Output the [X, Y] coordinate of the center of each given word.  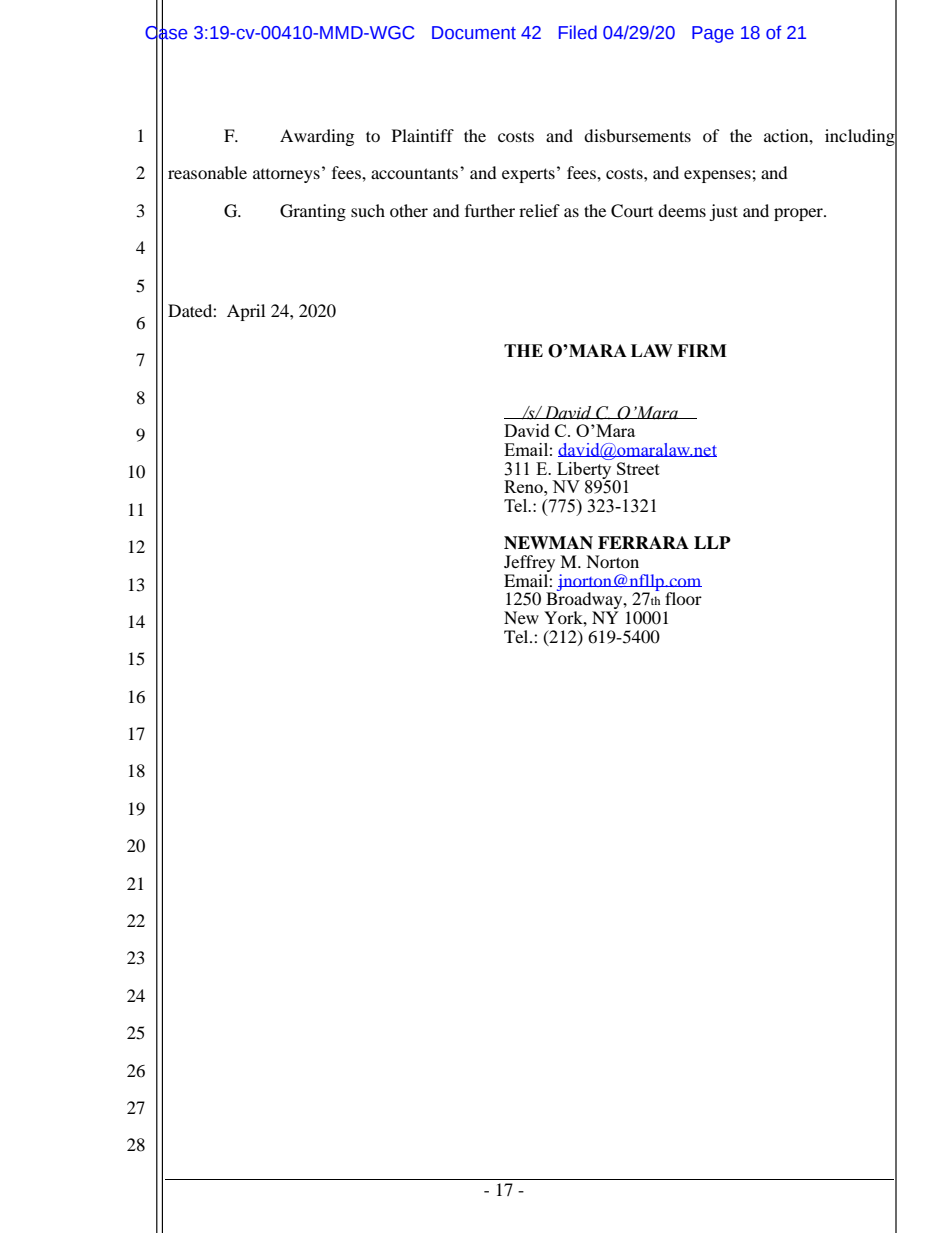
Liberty [583, 470]
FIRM [702, 350]
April [246, 312]
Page [713, 34]
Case [166, 32]
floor [683, 598]
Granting [313, 212]
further [490, 210]
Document [474, 33]
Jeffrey [529, 565]
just [723, 212]
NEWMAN [548, 543]
